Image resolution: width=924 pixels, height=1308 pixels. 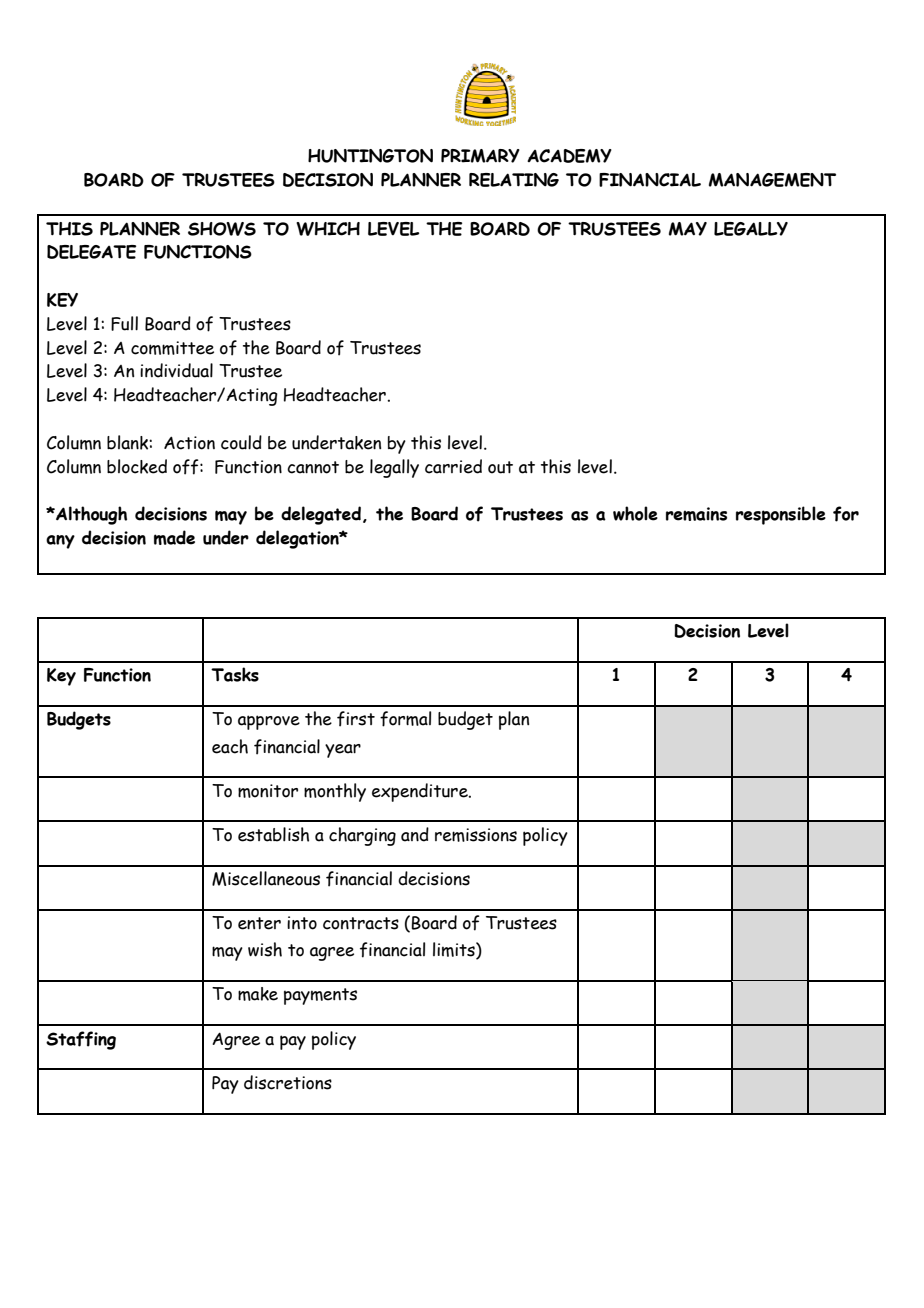 I want to click on MANAGEMENT, so click(x=772, y=180).
